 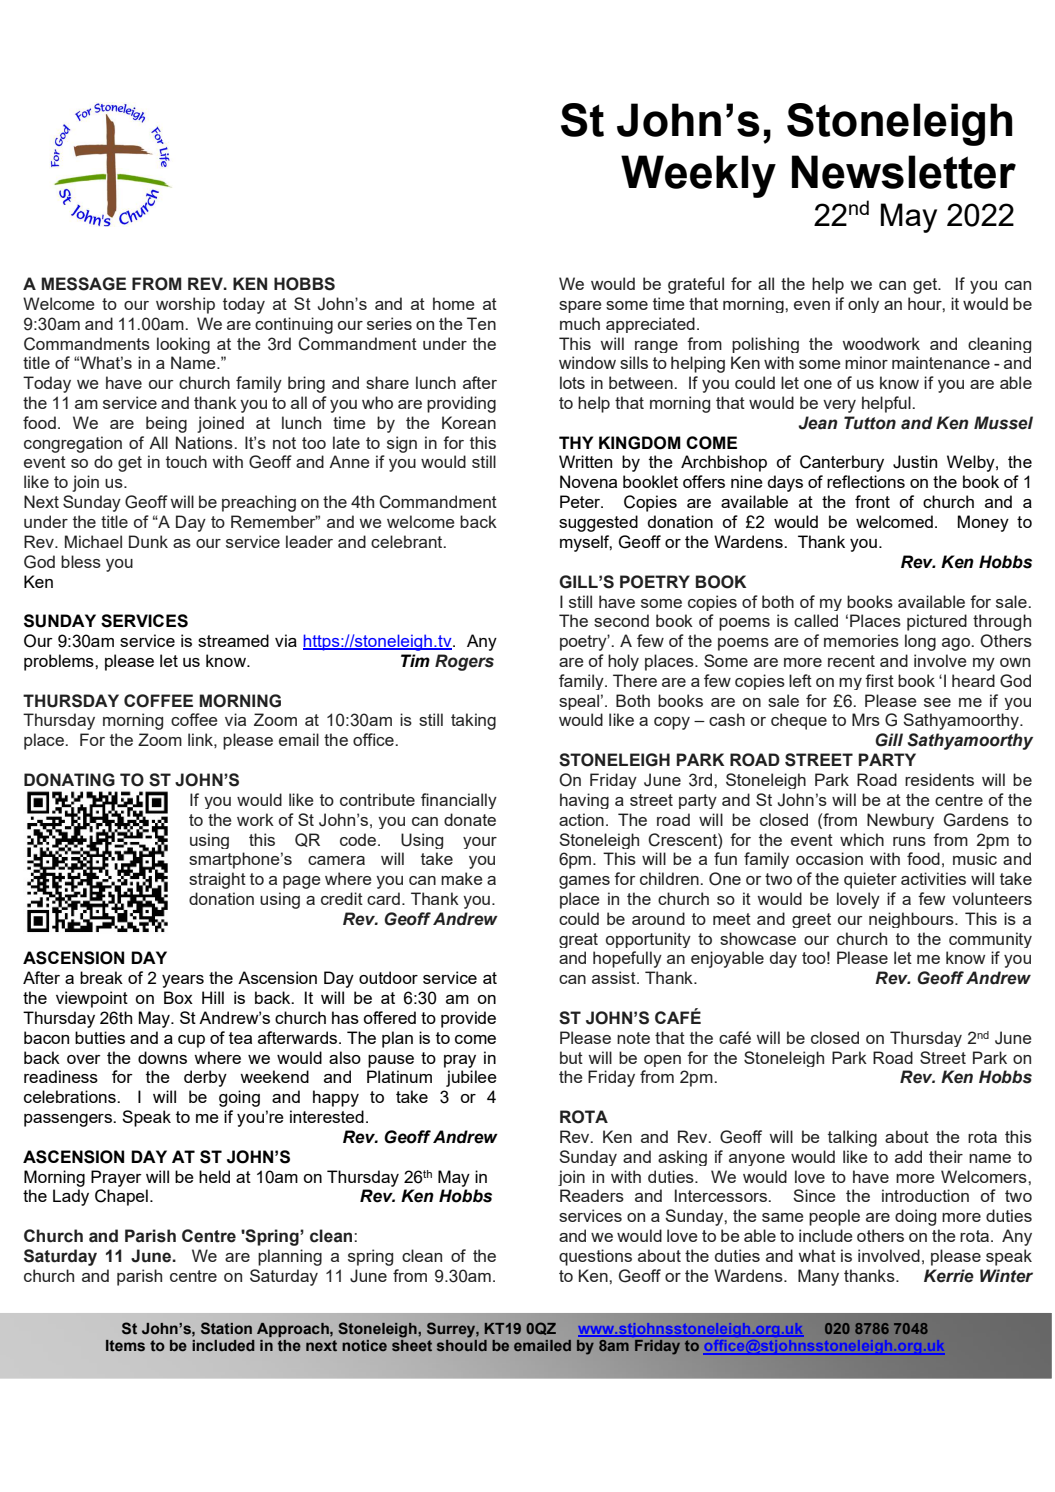 I want to click on residents, so click(x=939, y=779).
